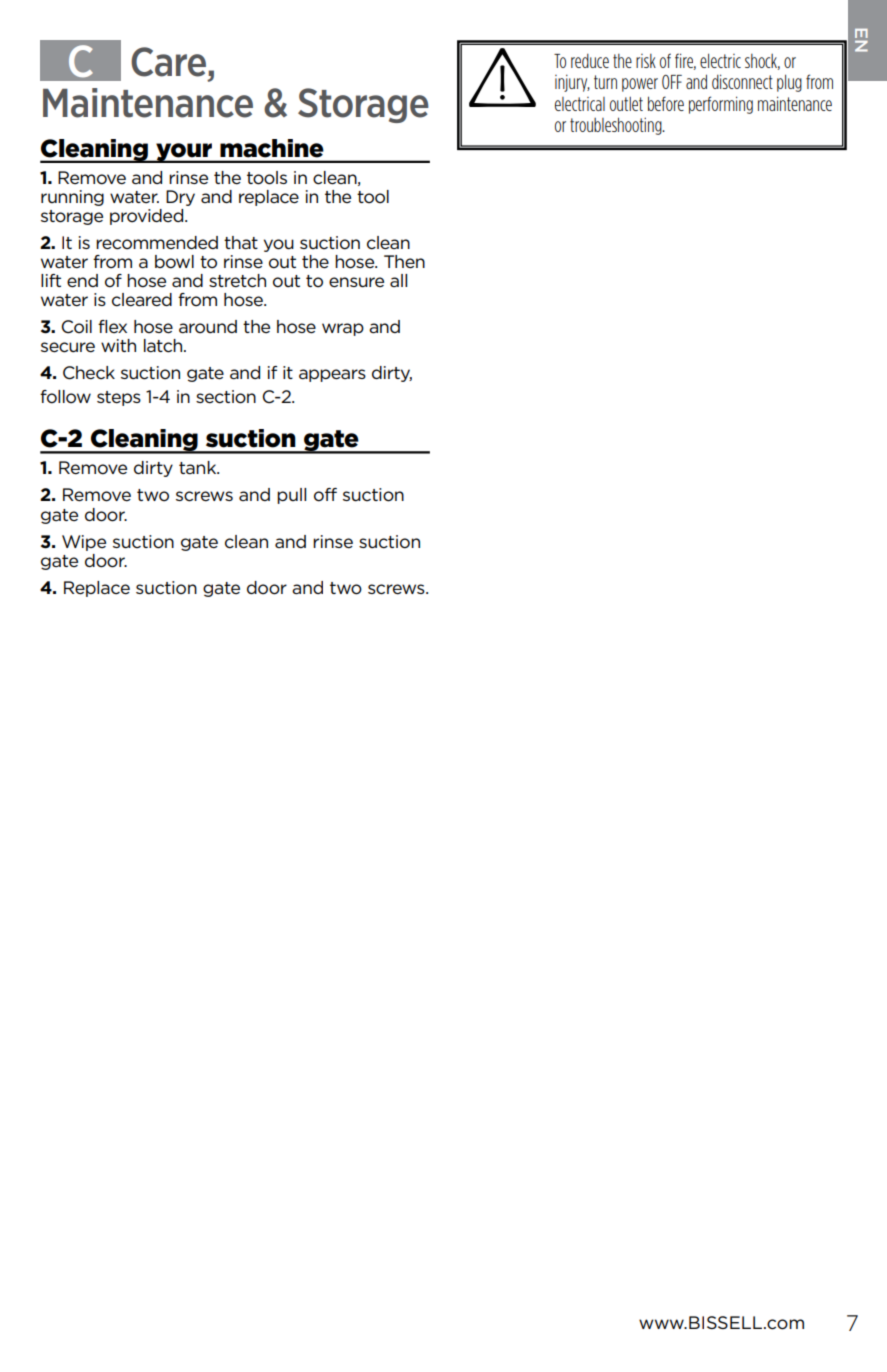 The image size is (887, 1372). Describe the element at coordinates (170, 62) in the screenshot. I see `Care` at that location.
